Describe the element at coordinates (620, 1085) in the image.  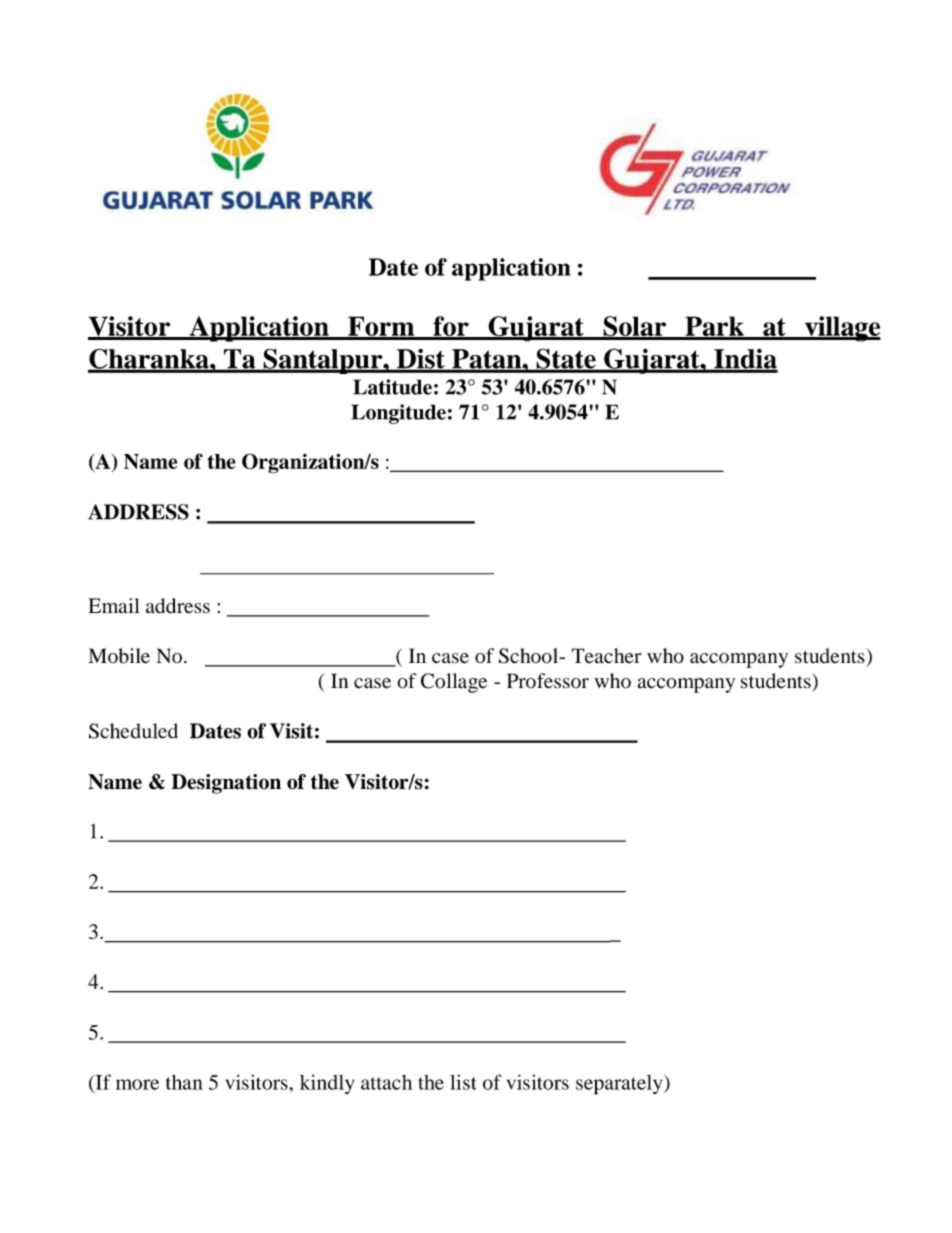
I see `separately` at that location.
